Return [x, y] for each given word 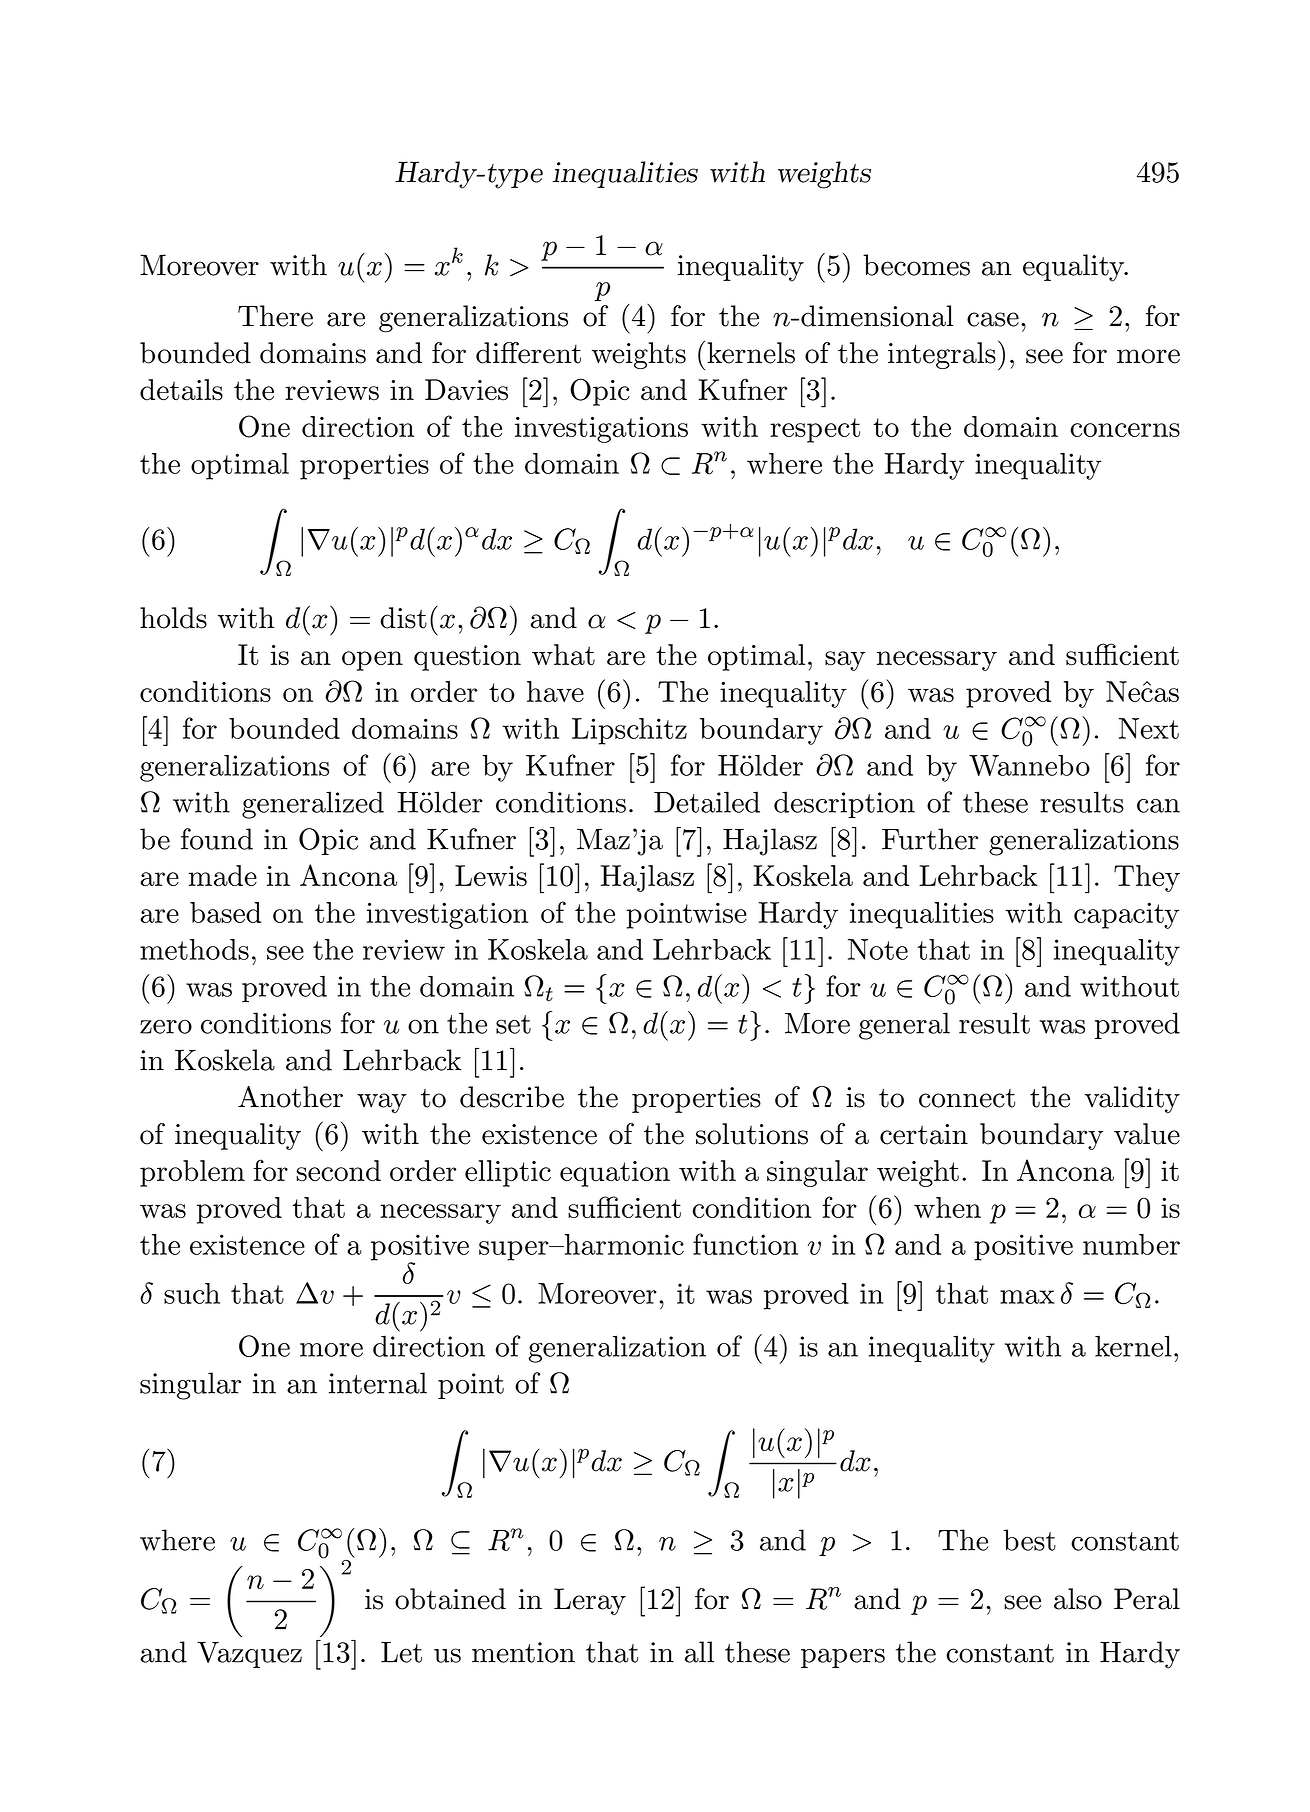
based [225, 912]
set [513, 1024]
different [528, 353]
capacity [1126, 915]
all [699, 1652]
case [993, 319]
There [275, 316]
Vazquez [249, 1655]
